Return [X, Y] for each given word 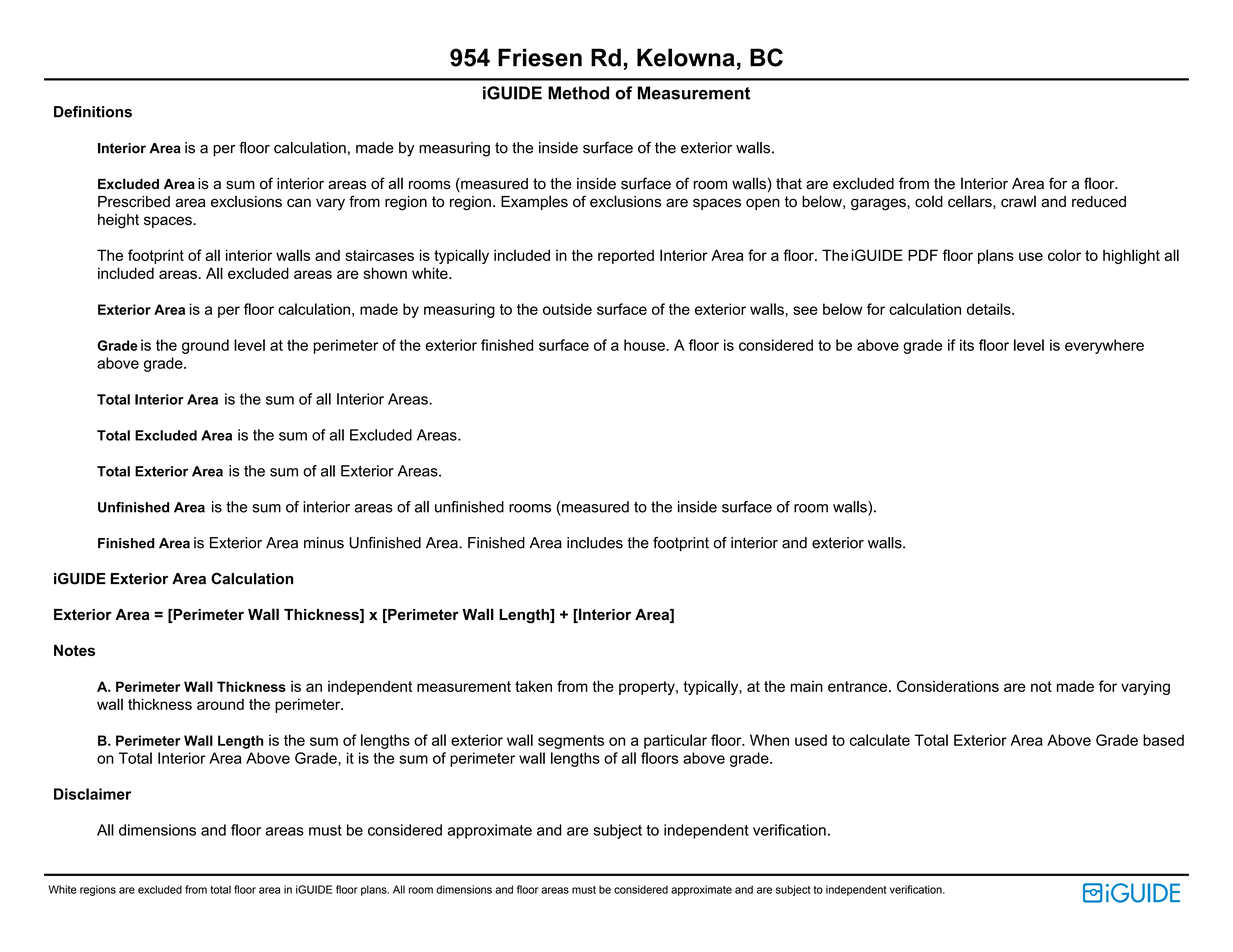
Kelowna [686, 57]
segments [571, 742]
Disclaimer [92, 794]
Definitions [93, 112]
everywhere [1104, 346]
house [645, 345]
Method [578, 93]
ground [205, 346]
